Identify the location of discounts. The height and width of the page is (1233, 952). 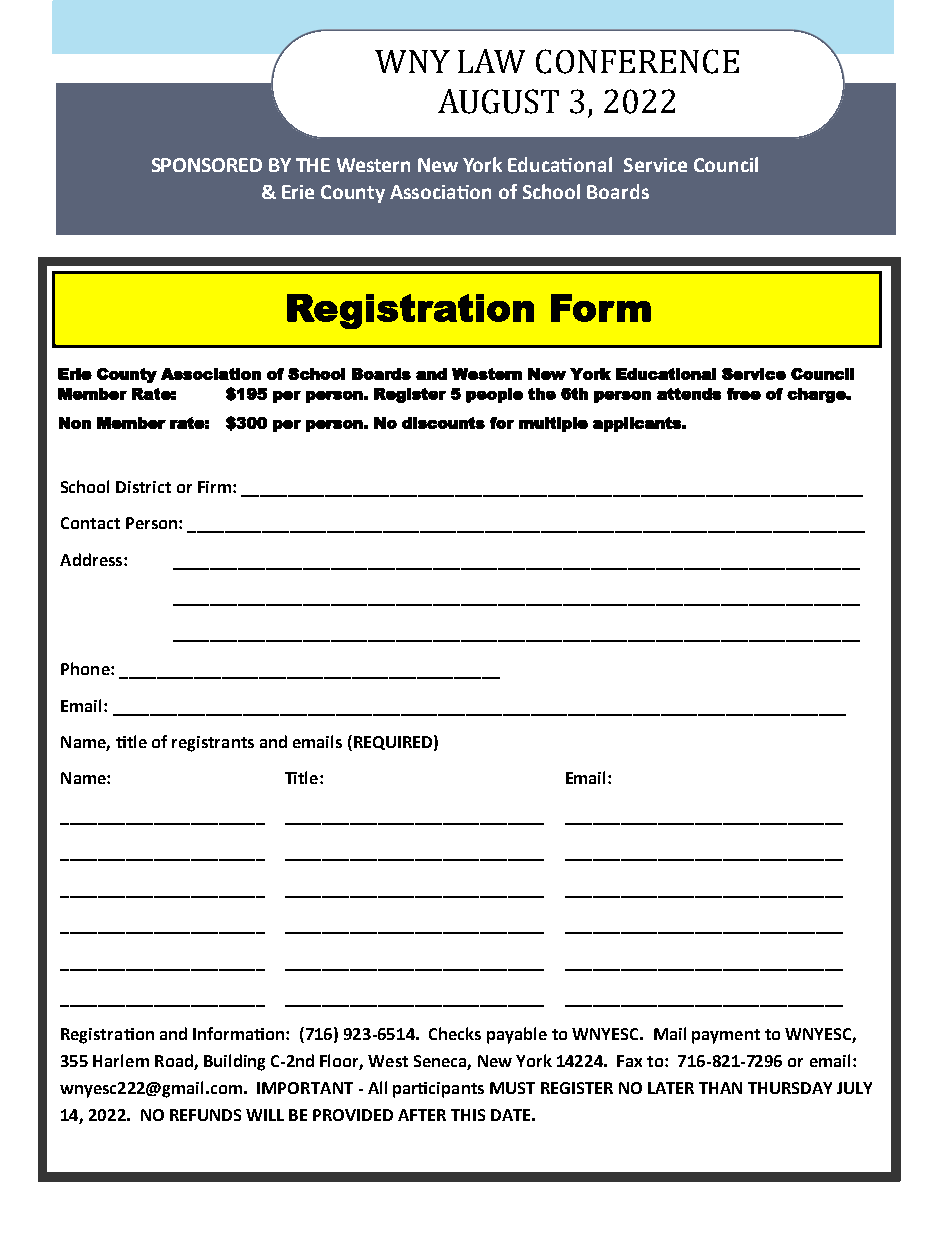
(443, 423).
